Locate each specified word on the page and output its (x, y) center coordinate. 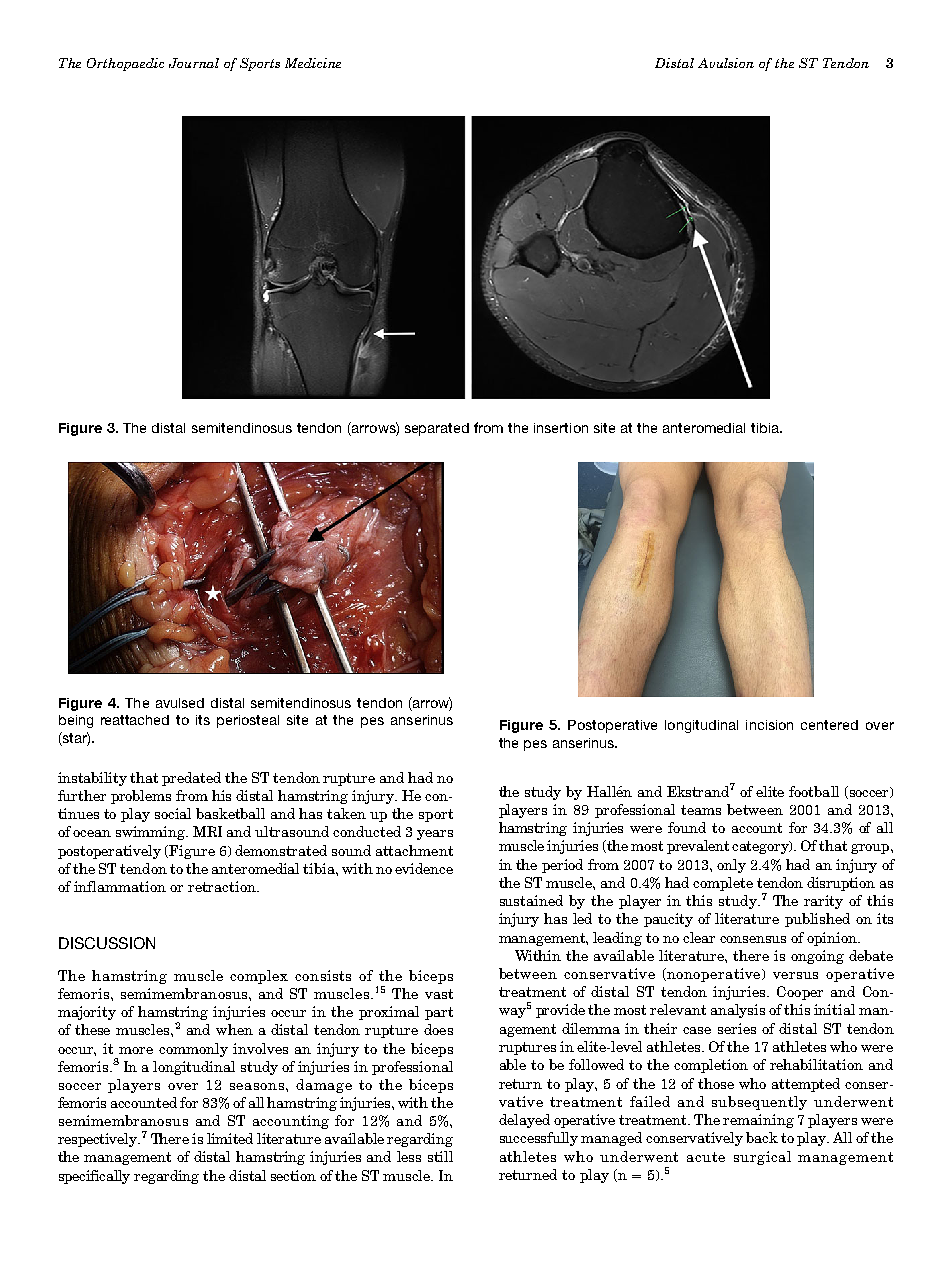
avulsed (180, 703)
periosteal (248, 721)
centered (829, 725)
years (435, 835)
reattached (135, 720)
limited (230, 1138)
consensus (753, 939)
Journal (194, 63)
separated (437, 429)
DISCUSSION (107, 943)
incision (769, 725)
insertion (561, 428)
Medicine (313, 63)
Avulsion (726, 63)
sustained (531, 900)
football (814, 791)
